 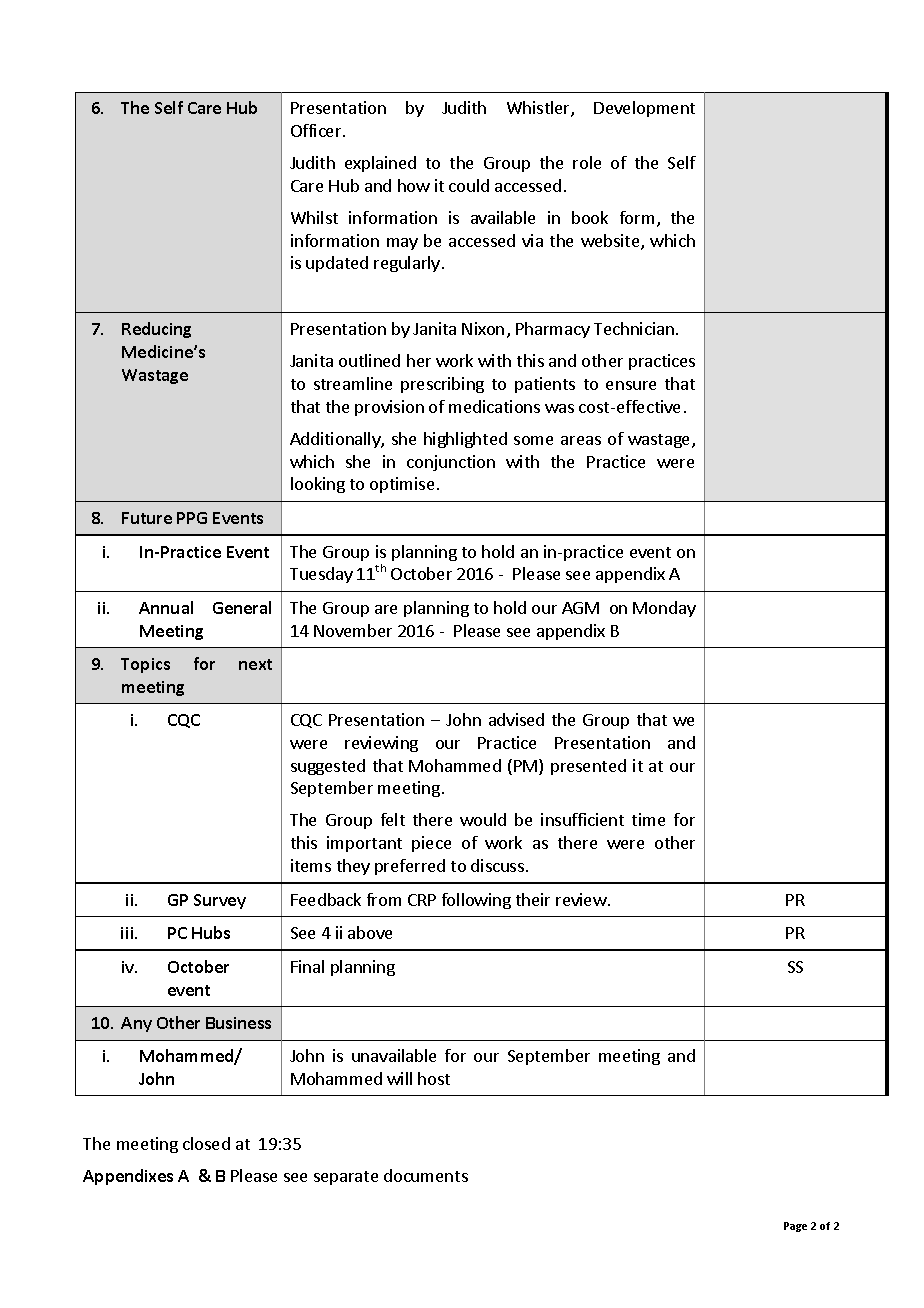 I want to click on ensure, so click(x=631, y=385).
